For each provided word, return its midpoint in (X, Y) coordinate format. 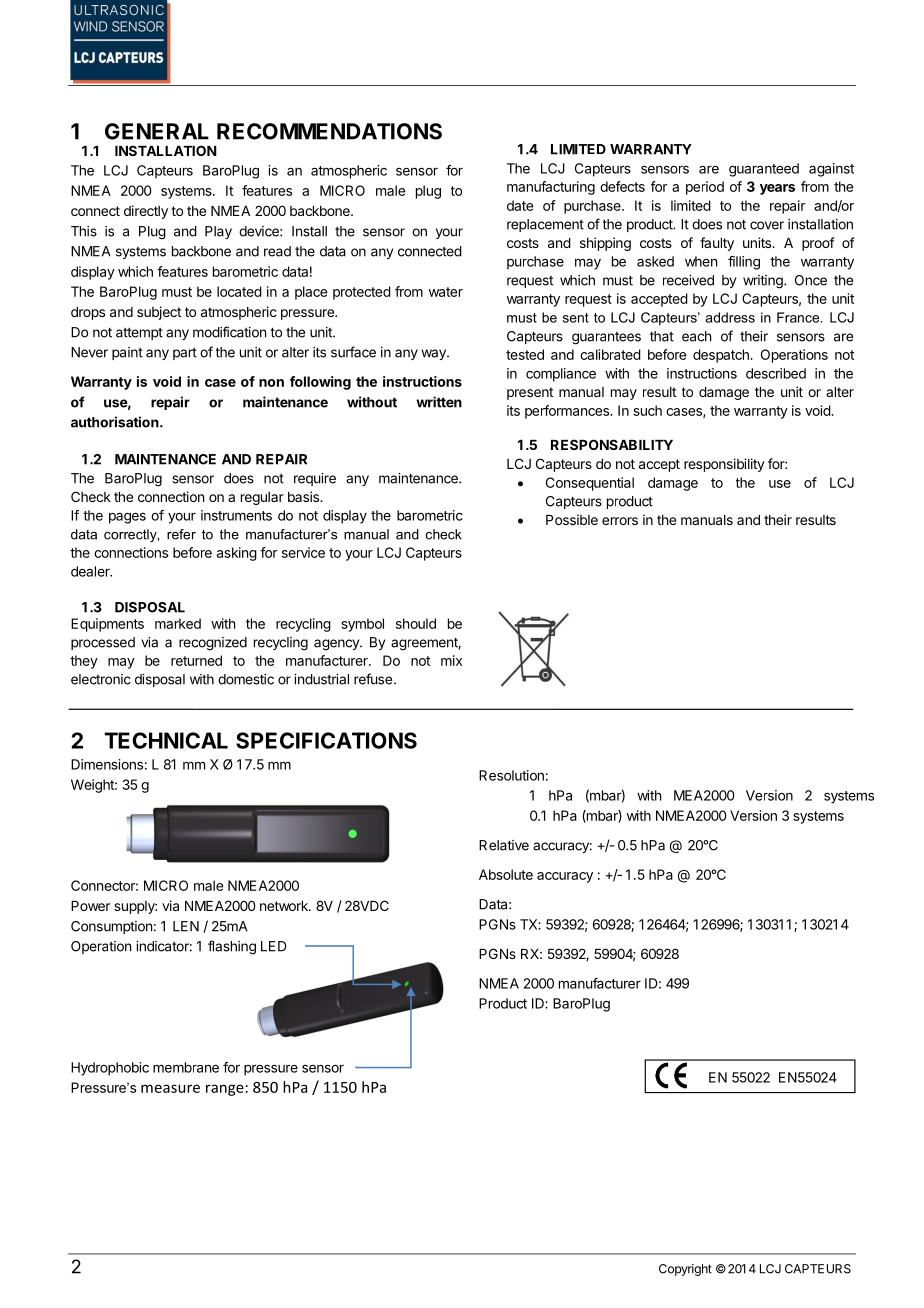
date (520, 205)
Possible (572, 519)
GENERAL (157, 131)
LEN (186, 926)
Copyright (685, 1270)
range (225, 1090)
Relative (504, 845)
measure (170, 1088)
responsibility (724, 465)
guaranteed (764, 170)
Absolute (506, 874)
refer (181, 534)
